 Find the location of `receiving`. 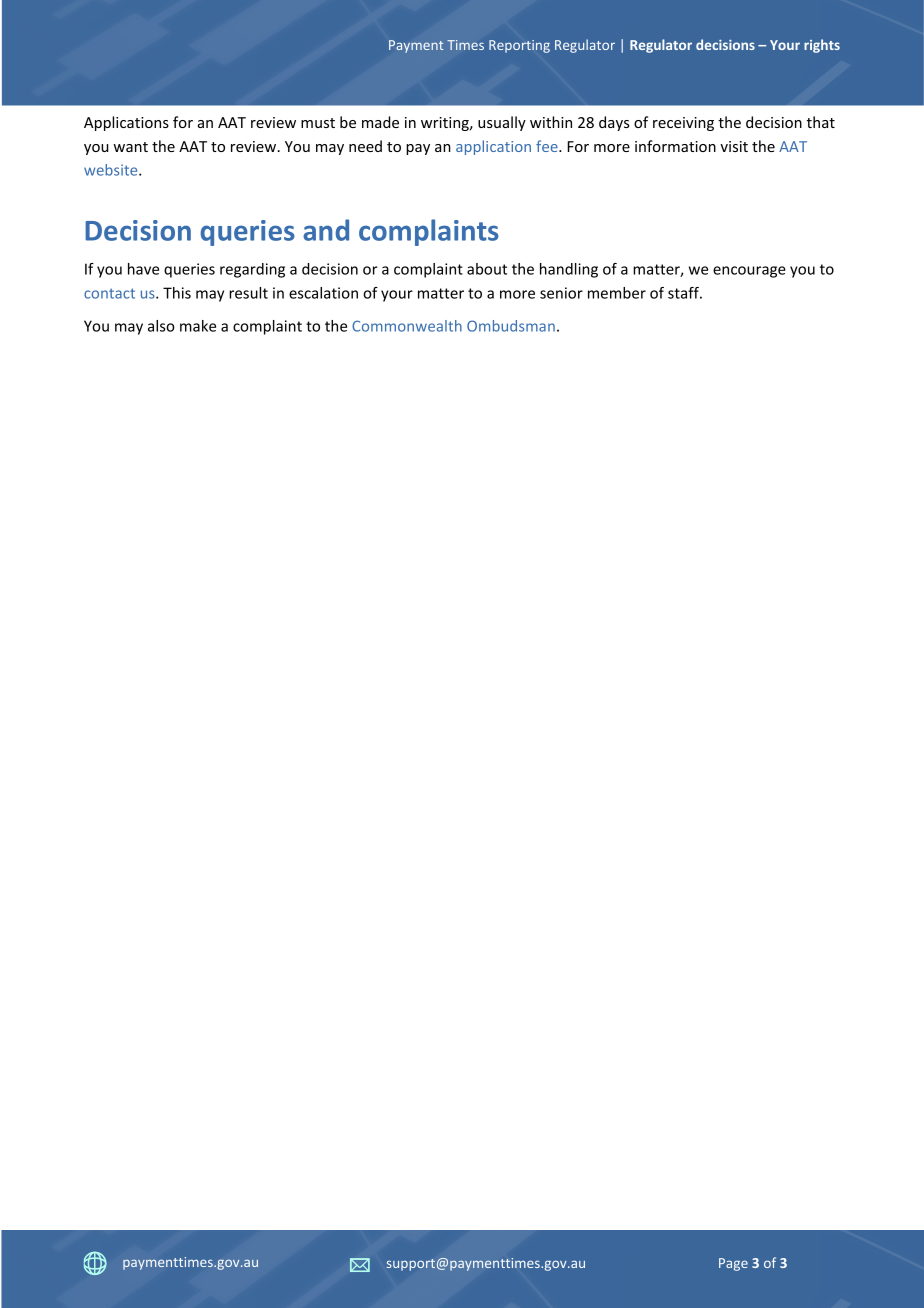

receiving is located at coordinates (683, 124).
